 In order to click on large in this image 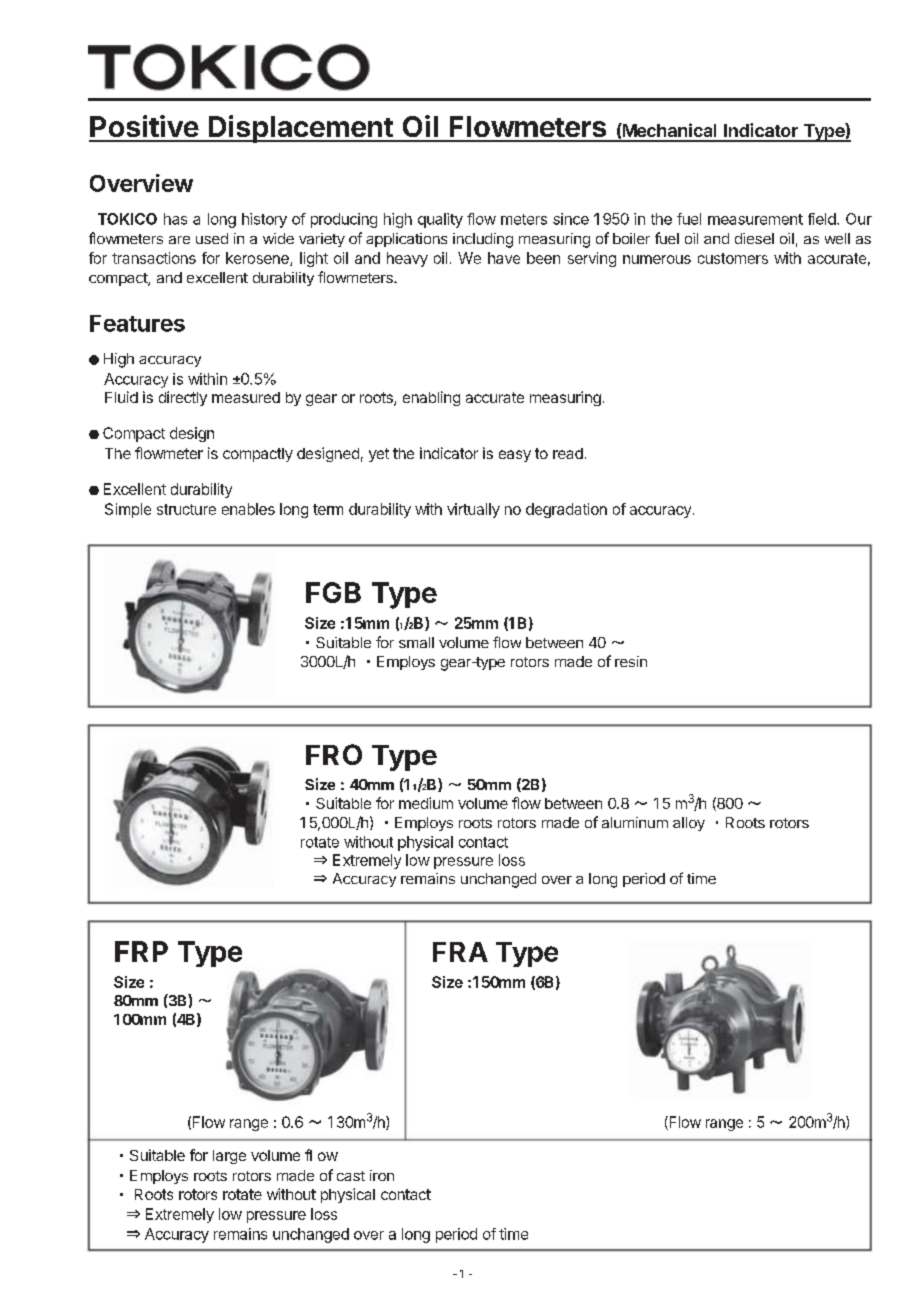, I will do `click(229, 1157)`.
